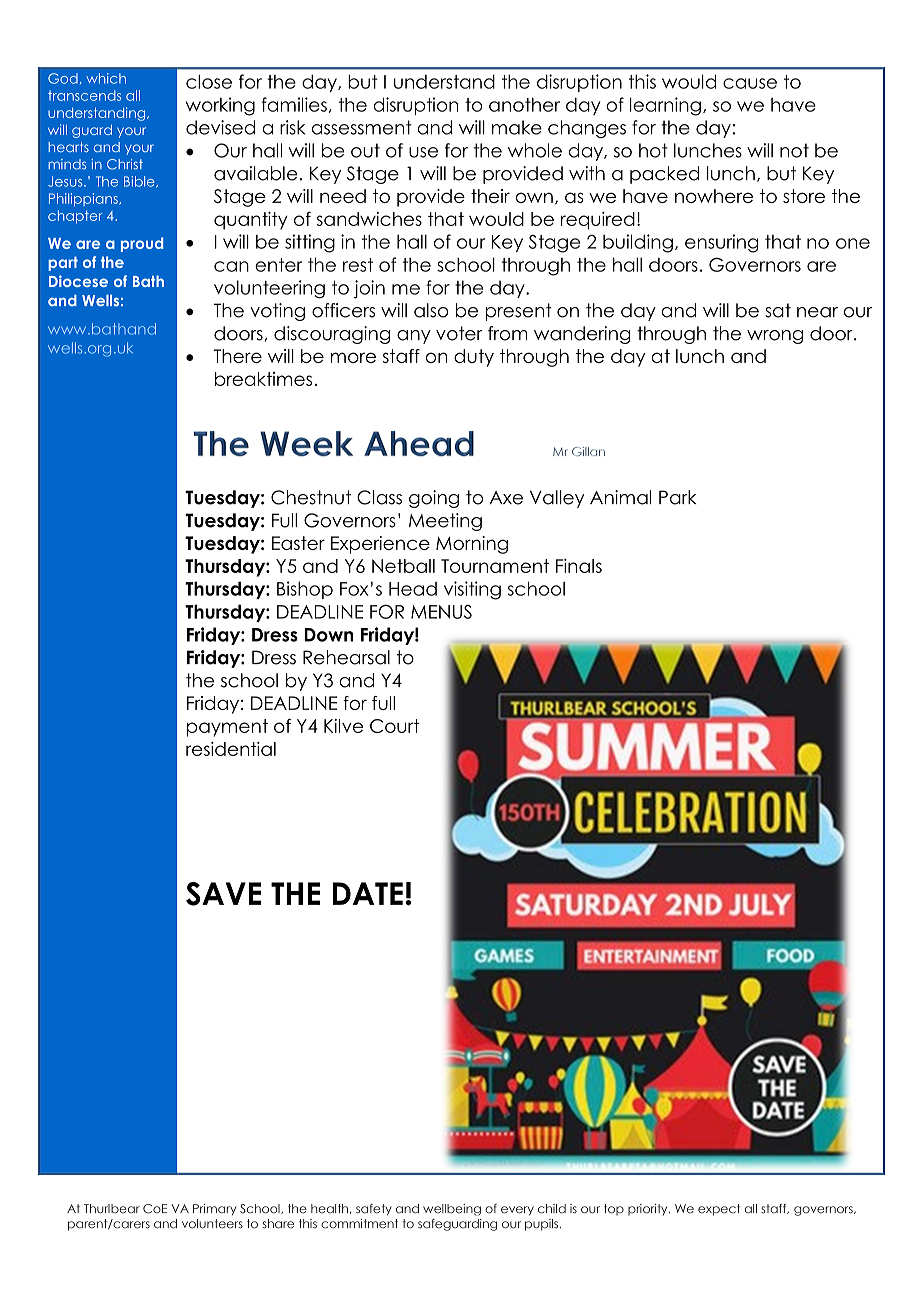  What do you see at coordinates (214, 1209) in the screenshot?
I see `Primary` at bounding box center [214, 1209].
